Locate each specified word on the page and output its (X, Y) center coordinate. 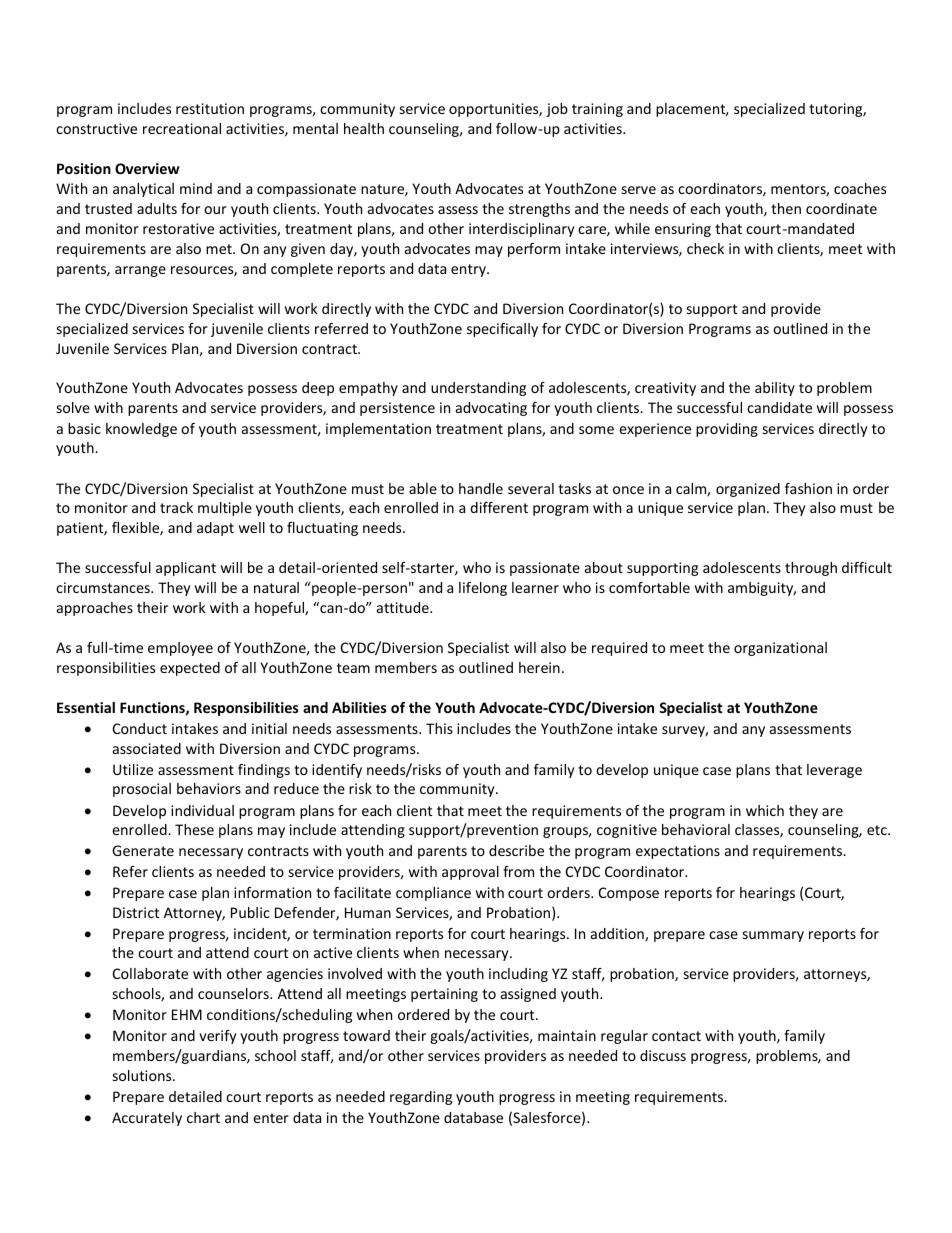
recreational (182, 128)
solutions (143, 1075)
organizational (780, 649)
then (786, 208)
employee (180, 649)
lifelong (483, 589)
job (557, 110)
